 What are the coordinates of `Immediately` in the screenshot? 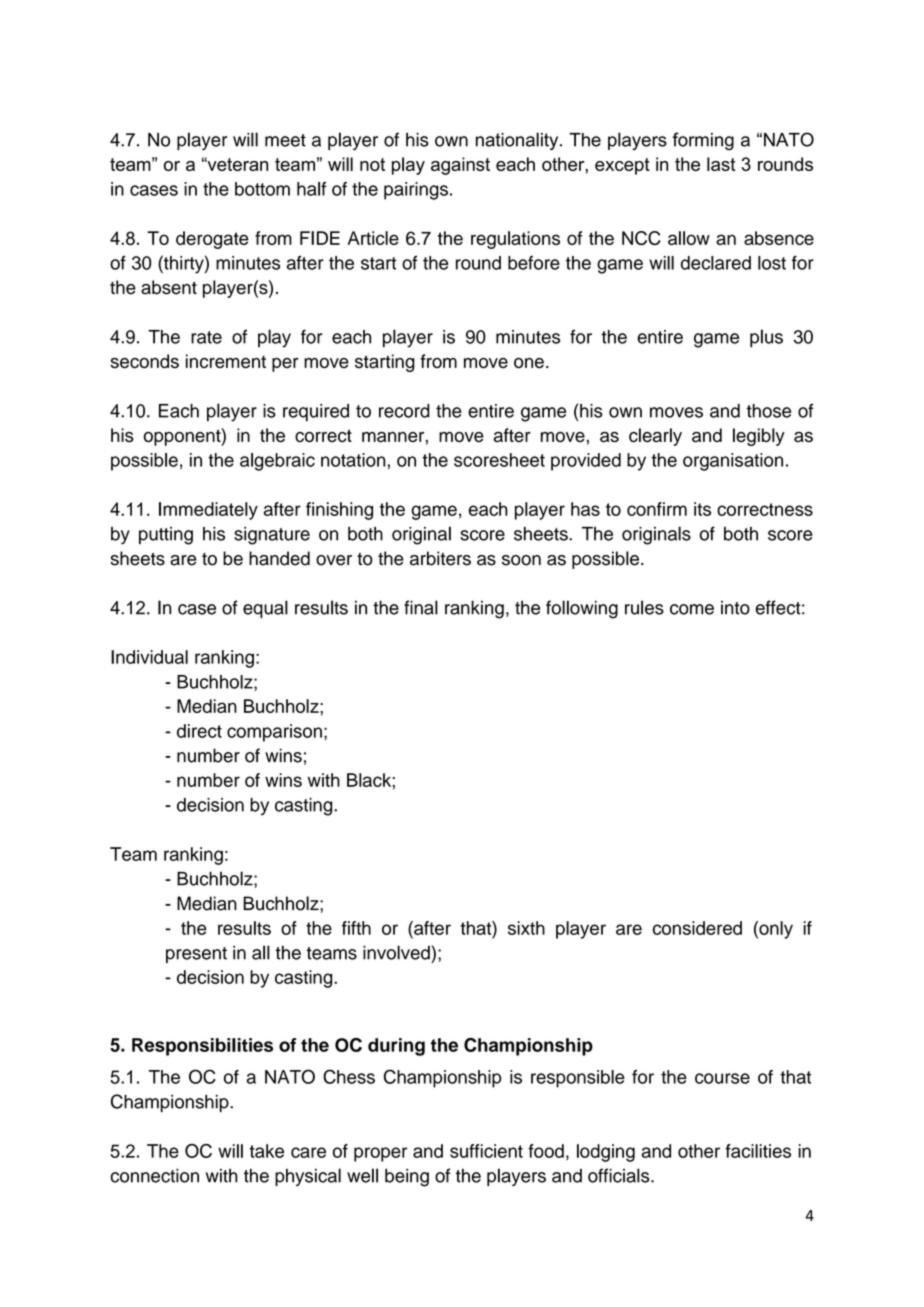 It's located at (208, 511).
